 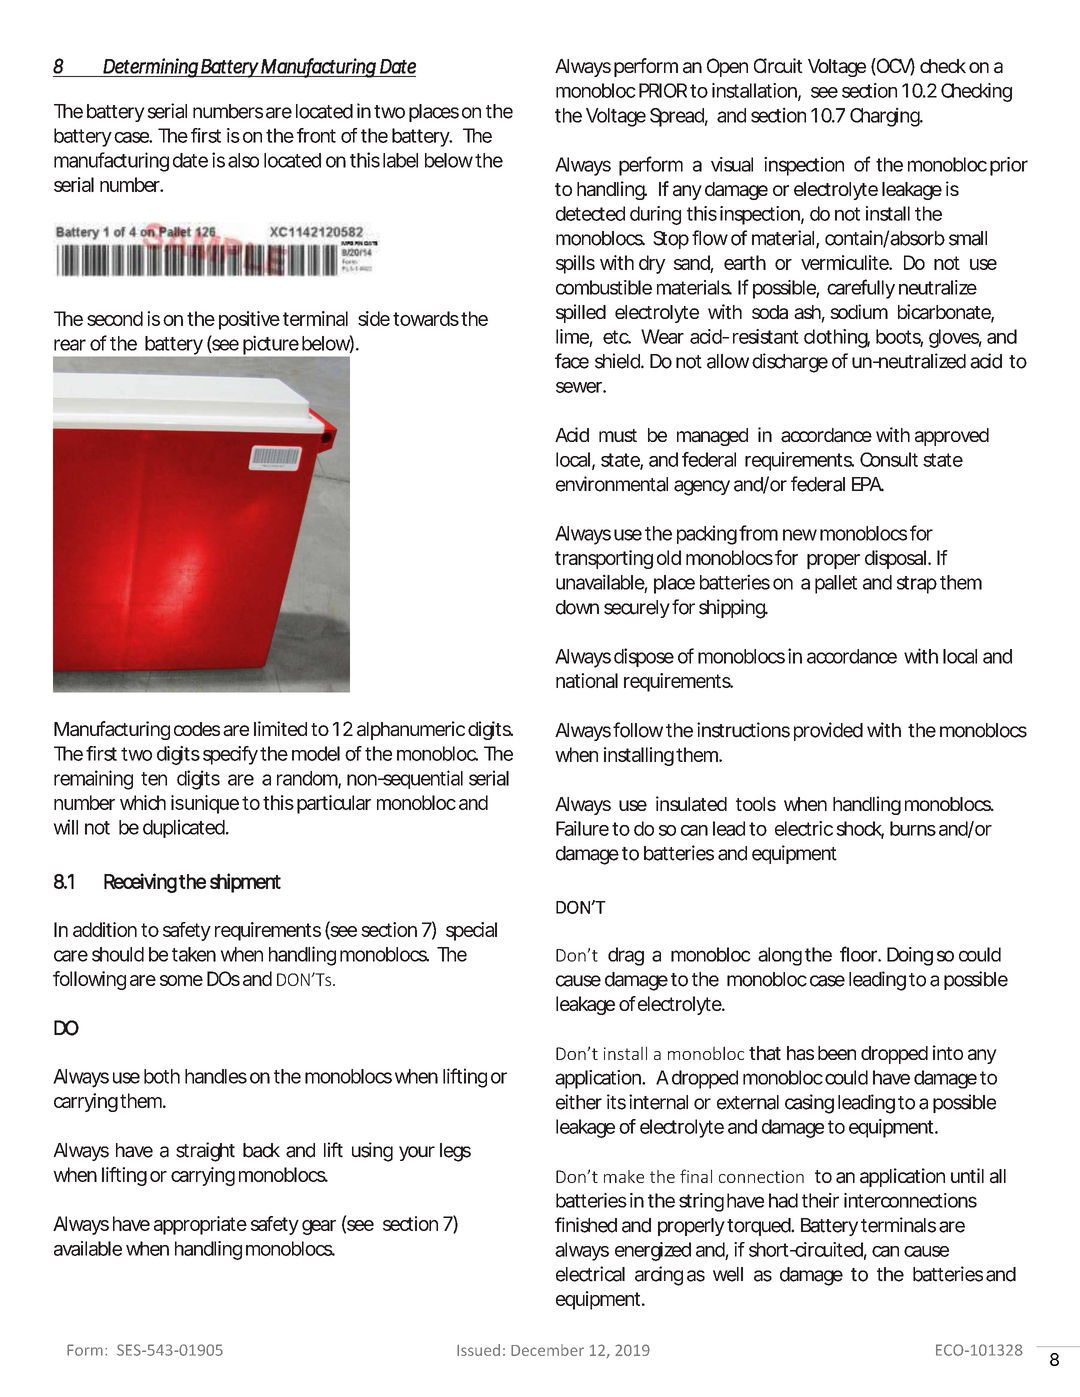 What do you see at coordinates (471, 931) in the screenshot?
I see `special` at bounding box center [471, 931].
